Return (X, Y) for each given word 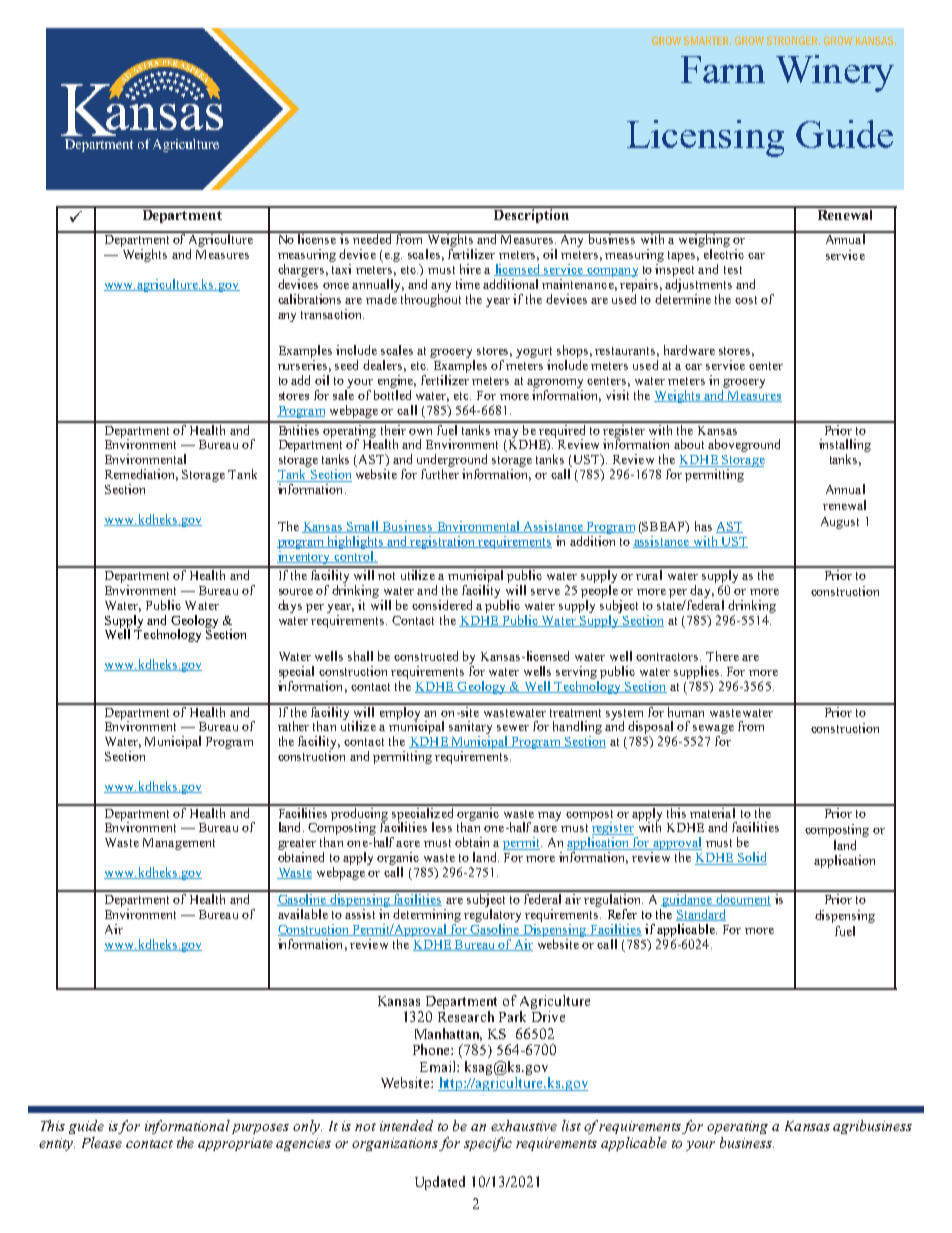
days (290, 606)
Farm (723, 69)
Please (102, 1142)
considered (442, 605)
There (722, 656)
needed (373, 238)
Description (531, 215)
